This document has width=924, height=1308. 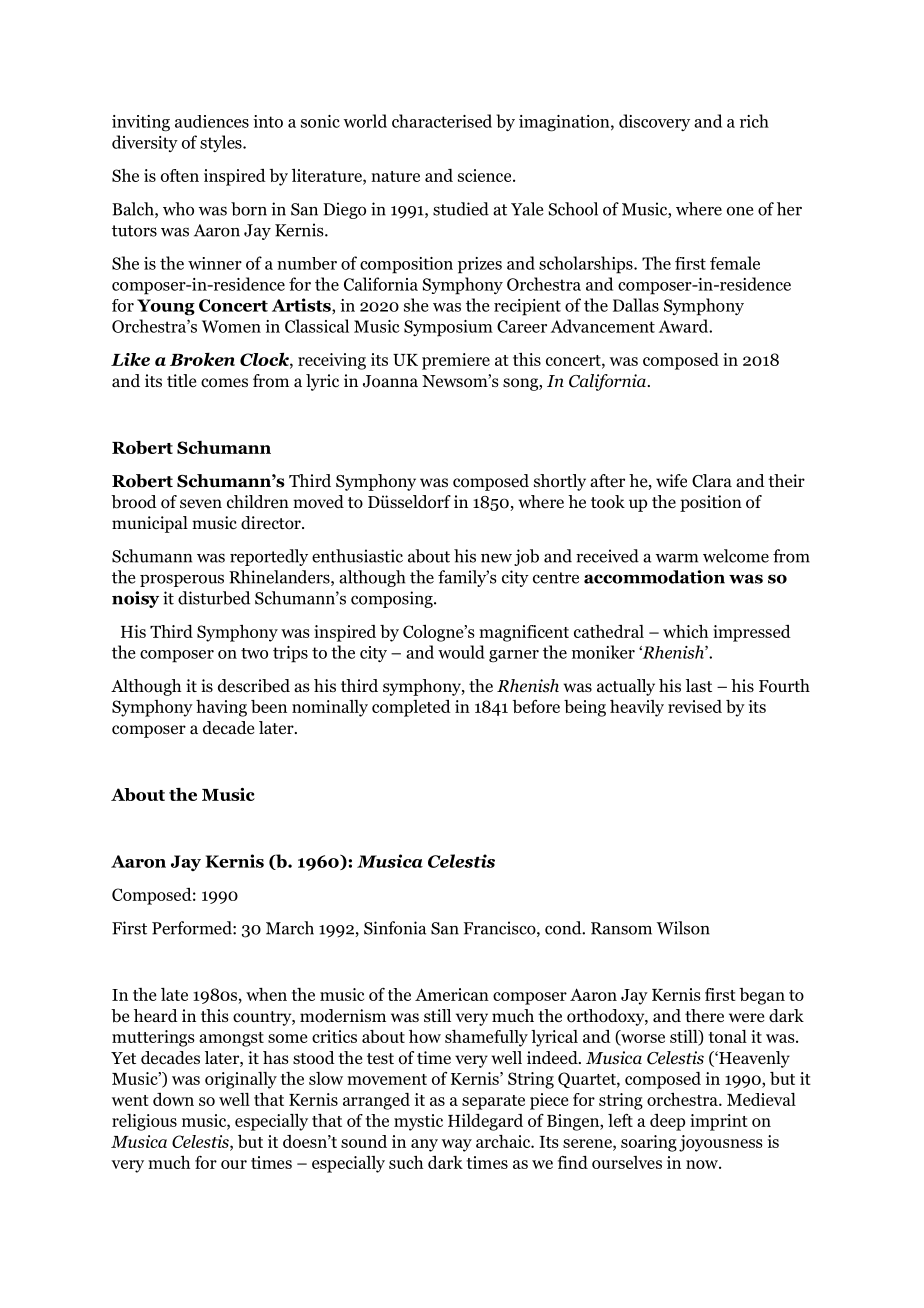 I want to click on rich, so click(x=754, y=121).
